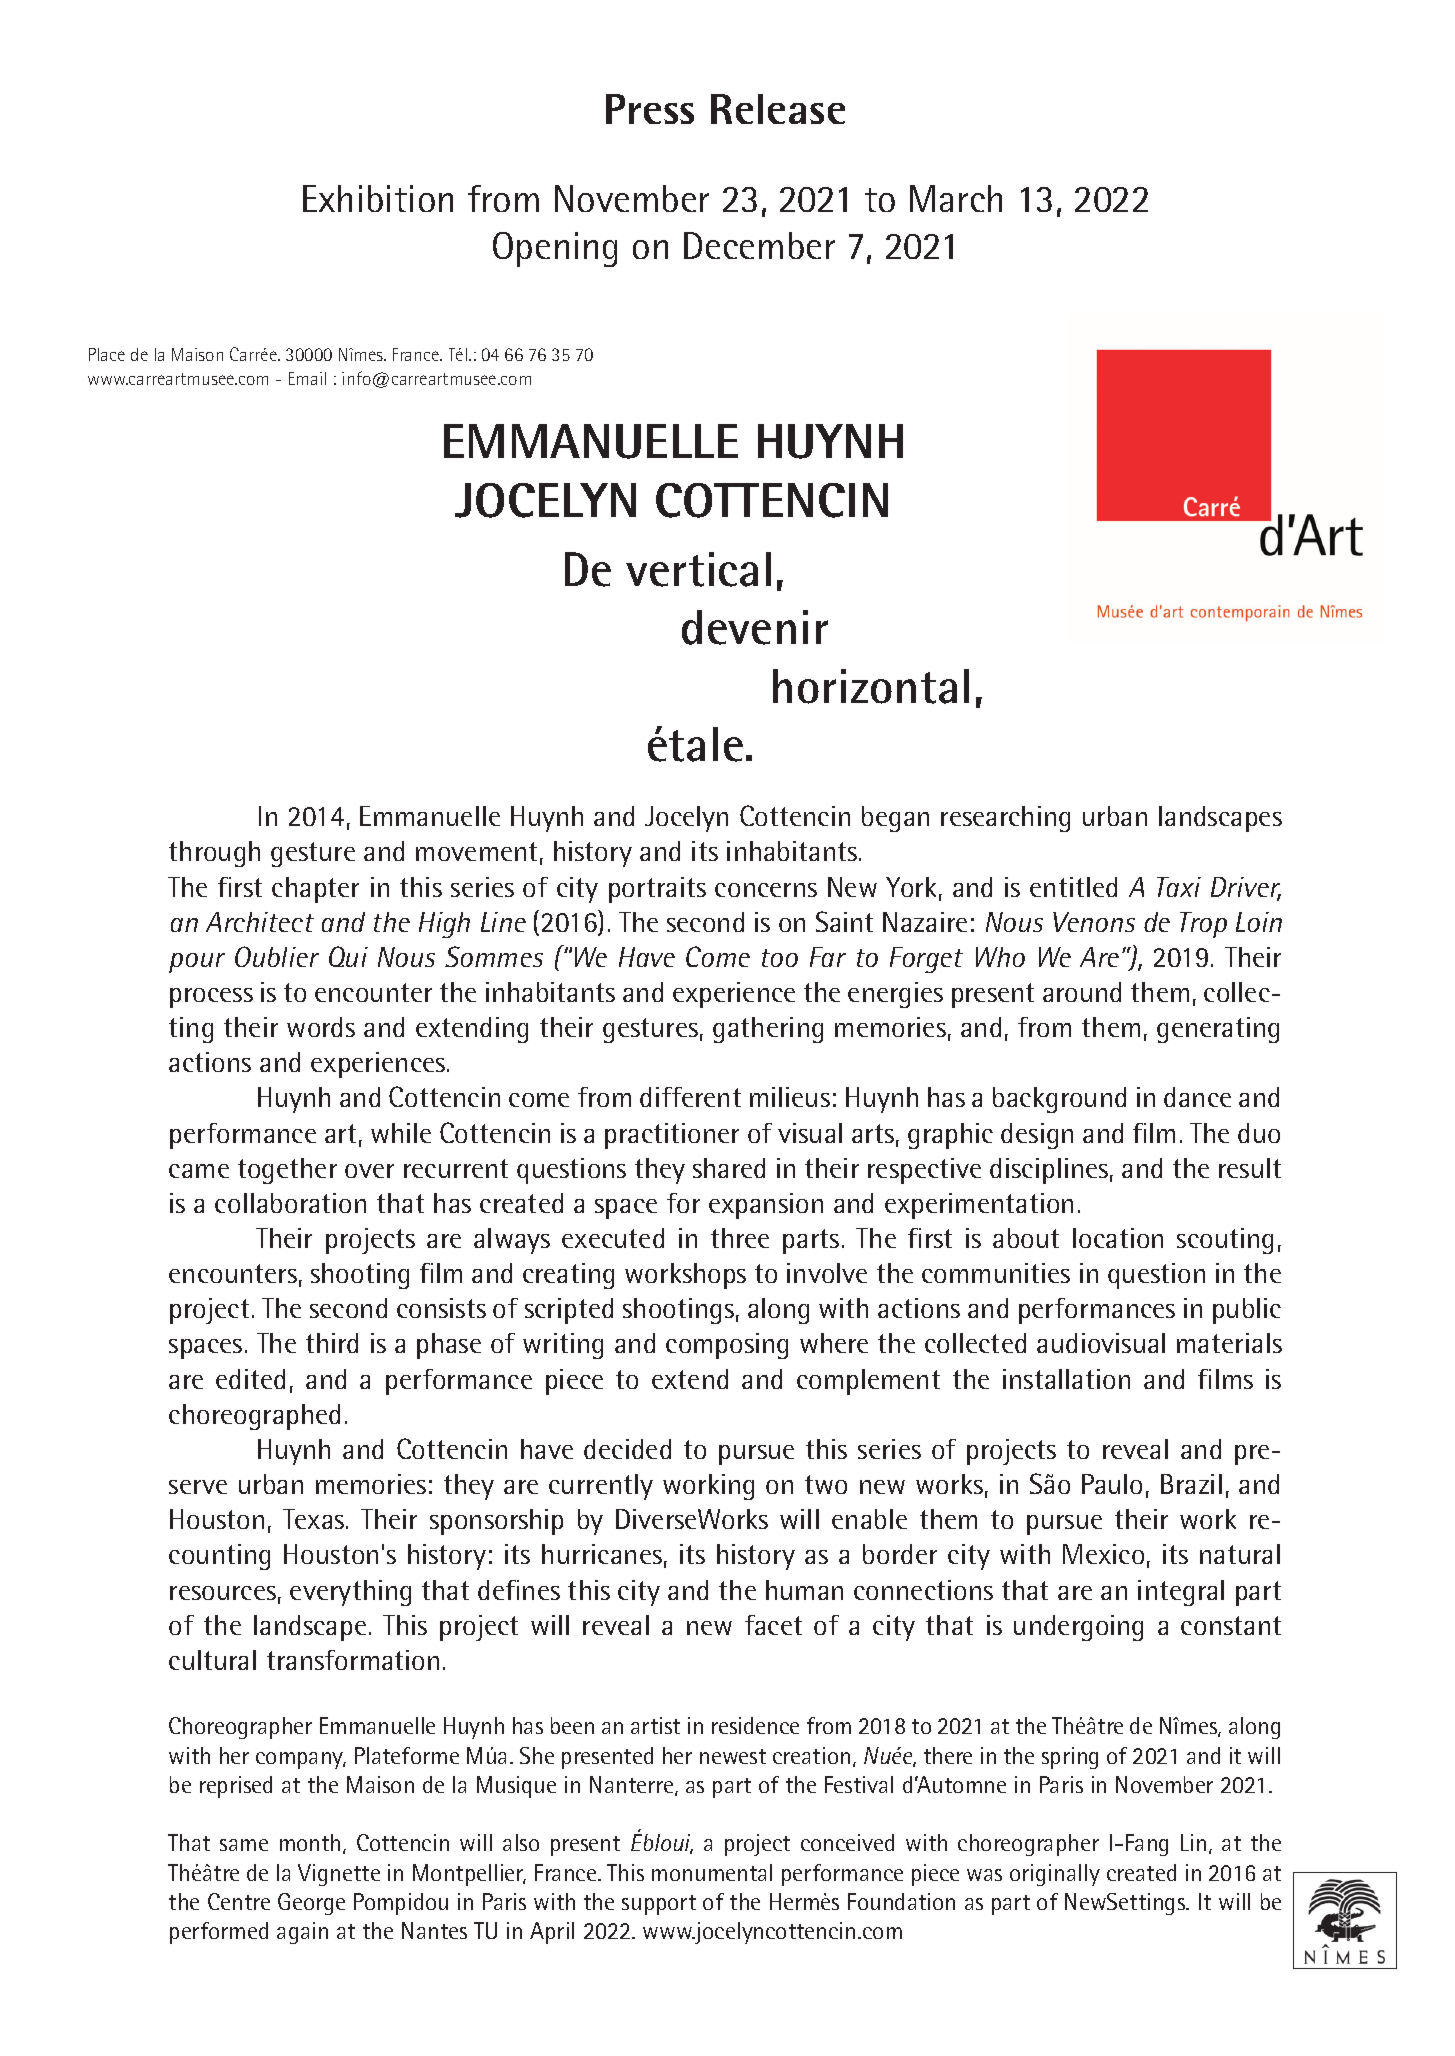  What do you see at coordinates (378, 198) in the image?
I see `Exhibition` at bounding box center [378, 198].
